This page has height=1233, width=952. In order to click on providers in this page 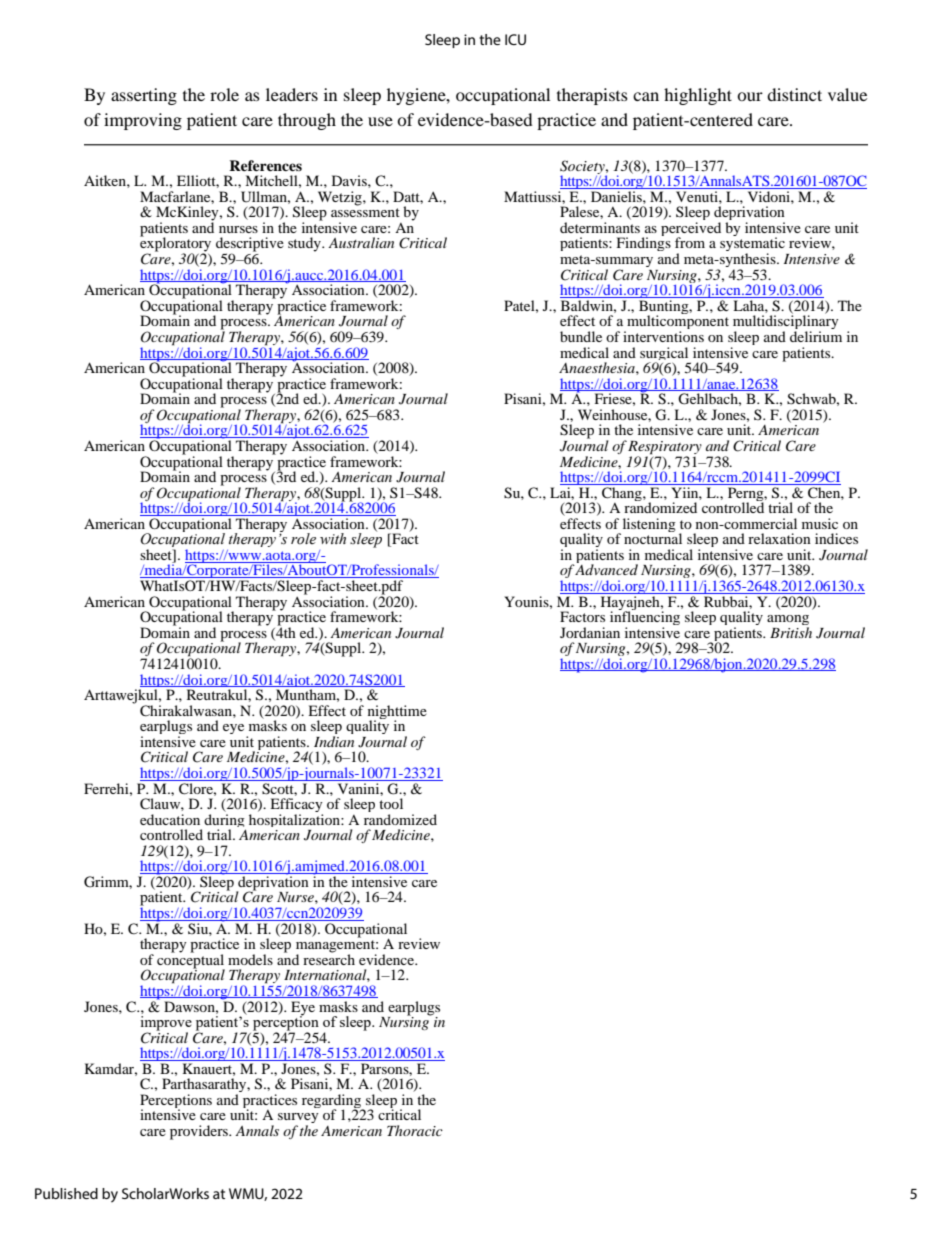, I will do `click(200, 1132)`.
